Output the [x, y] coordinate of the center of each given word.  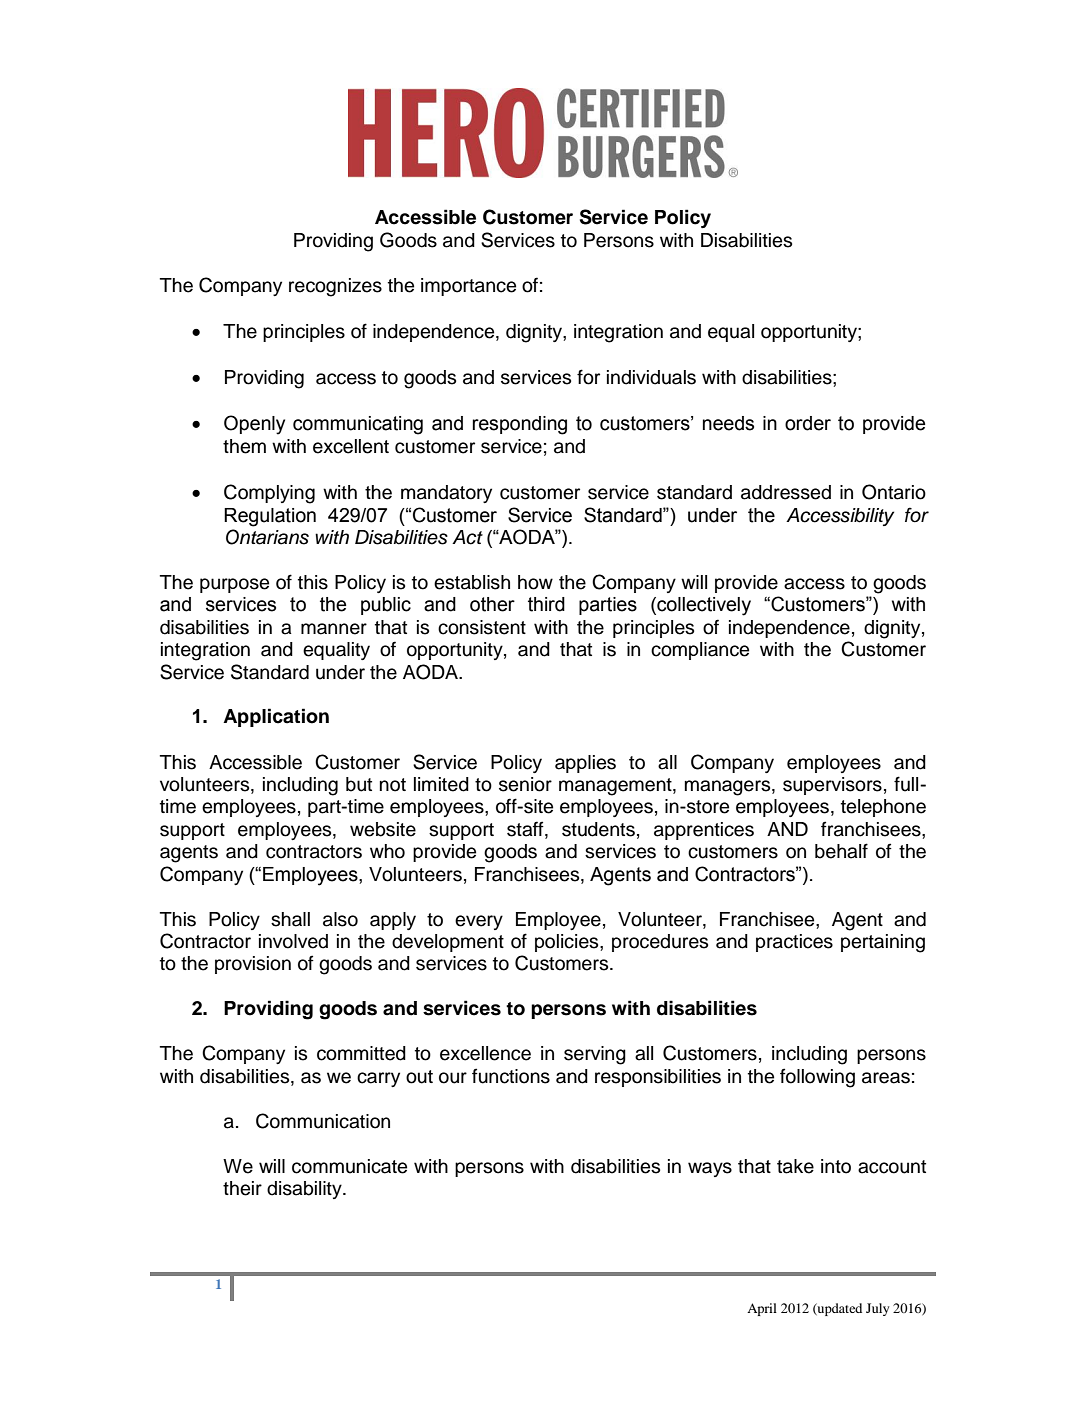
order [808, 423]
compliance [700, 651]
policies [568, 943]
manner [334, 629]
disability [305, 1190]
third [546, 604]
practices [794, 943]
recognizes [335, 287]
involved [293, 941]
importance [468, 287]
